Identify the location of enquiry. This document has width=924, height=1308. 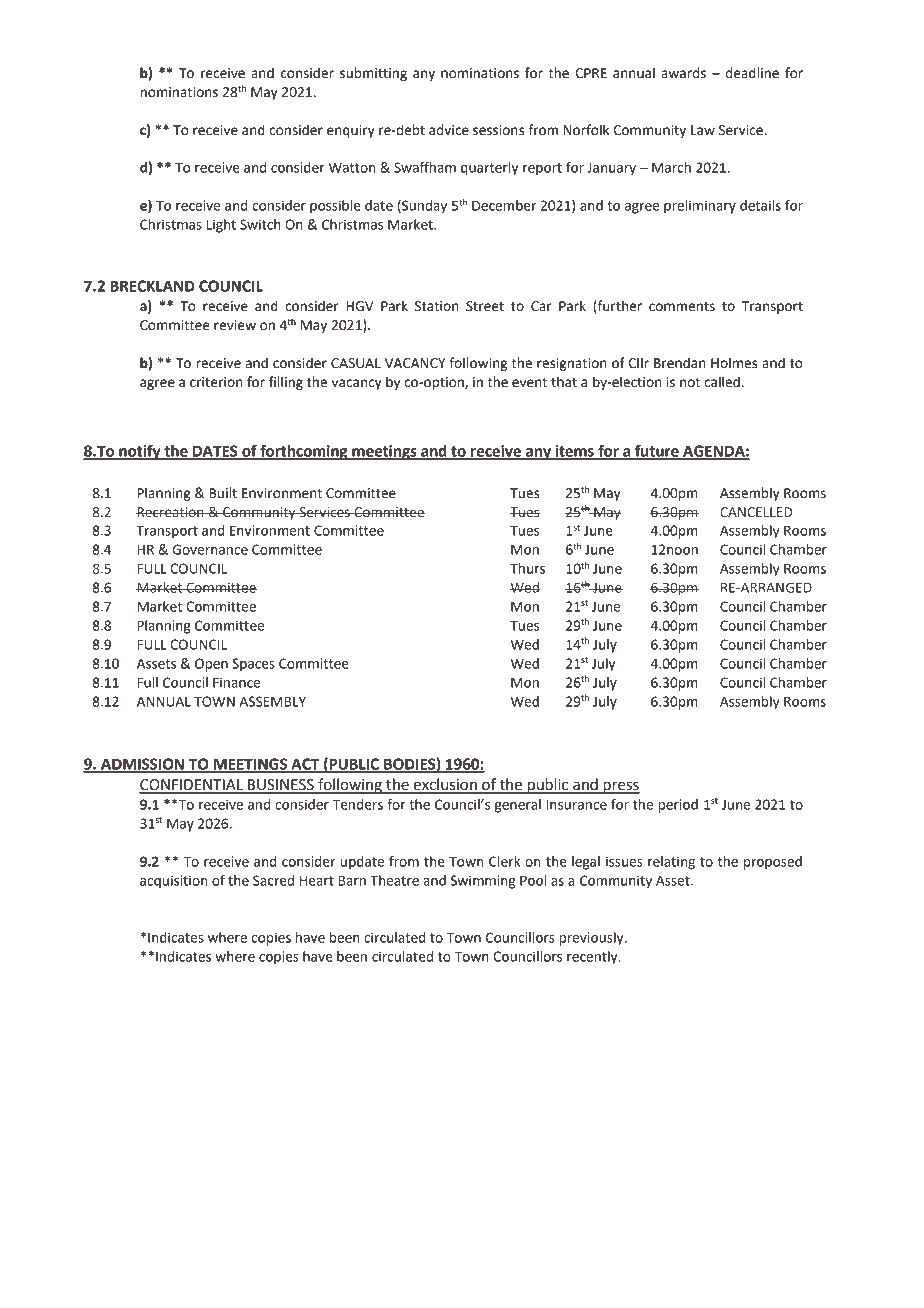
(351, 131).
